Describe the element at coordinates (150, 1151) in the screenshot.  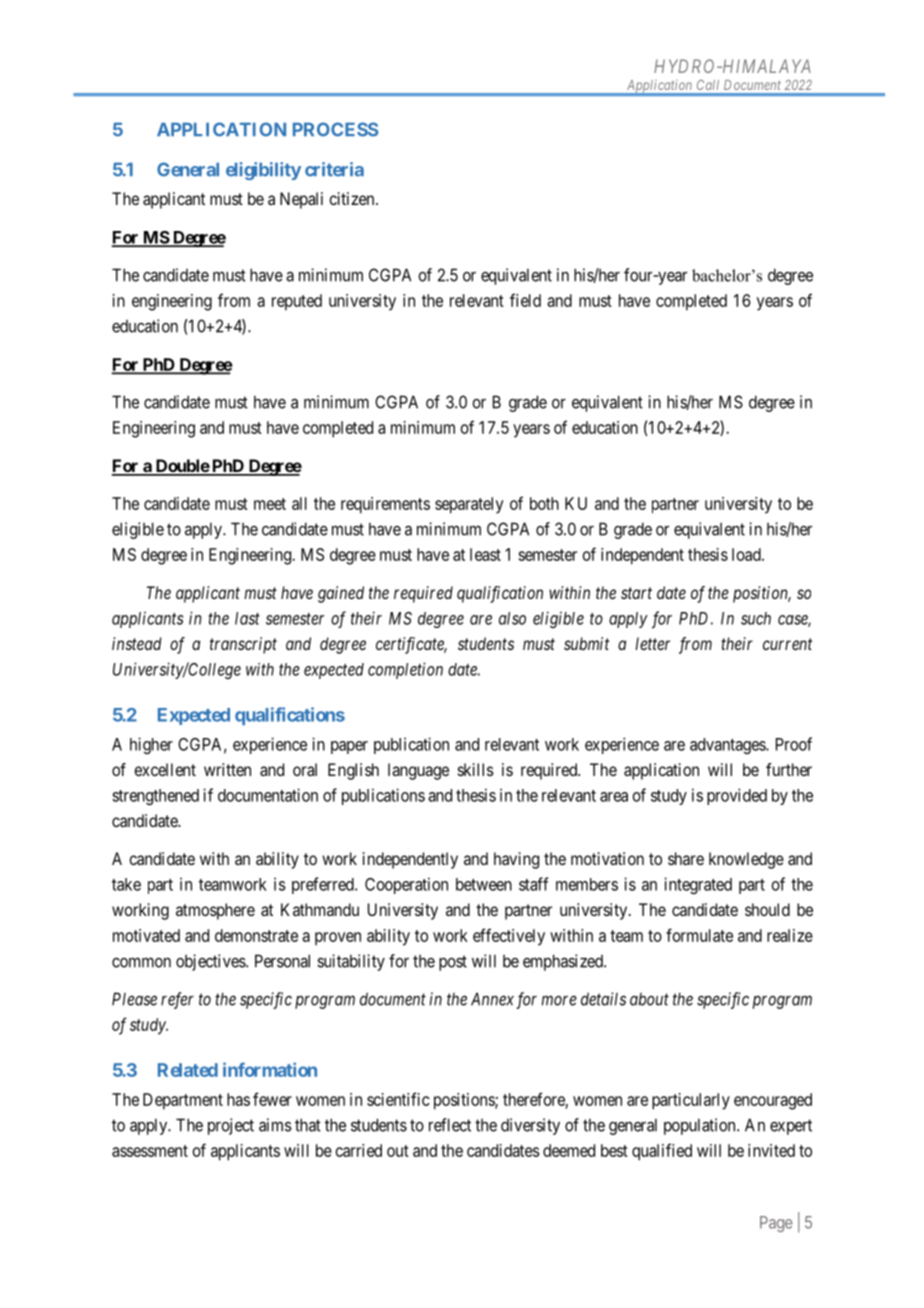
I see `assessment` at that location.
